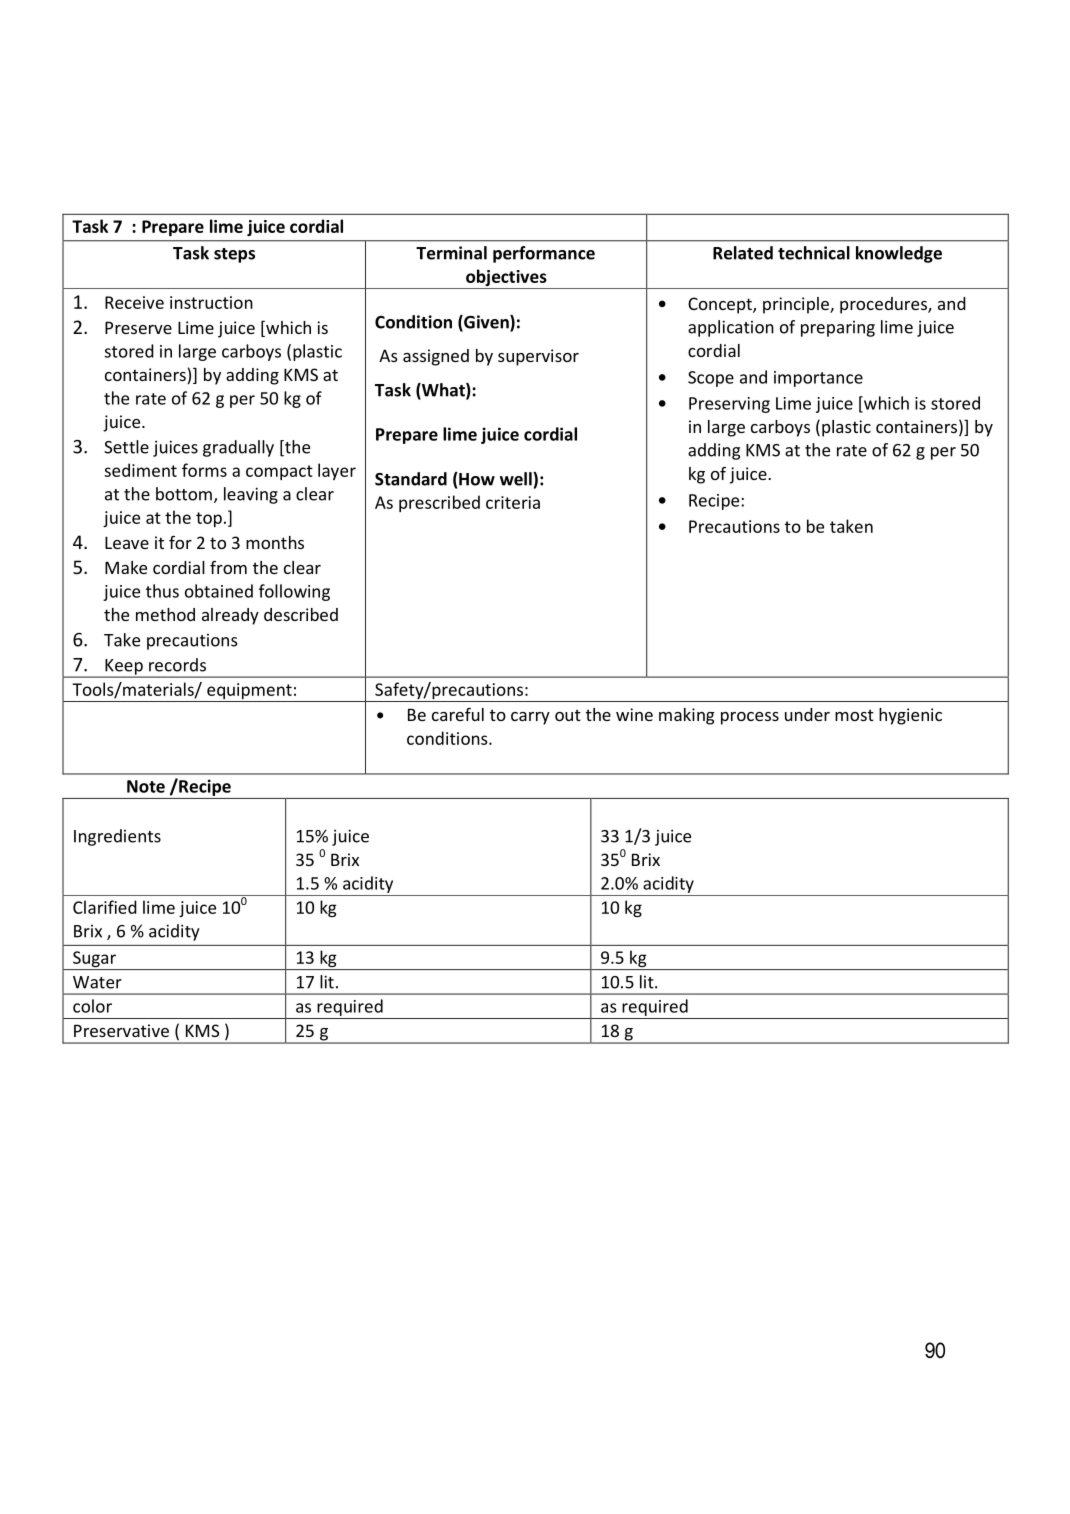 The width and height of the image is (1070, 1514). I want to click on Preserving, so click(729, 405).
